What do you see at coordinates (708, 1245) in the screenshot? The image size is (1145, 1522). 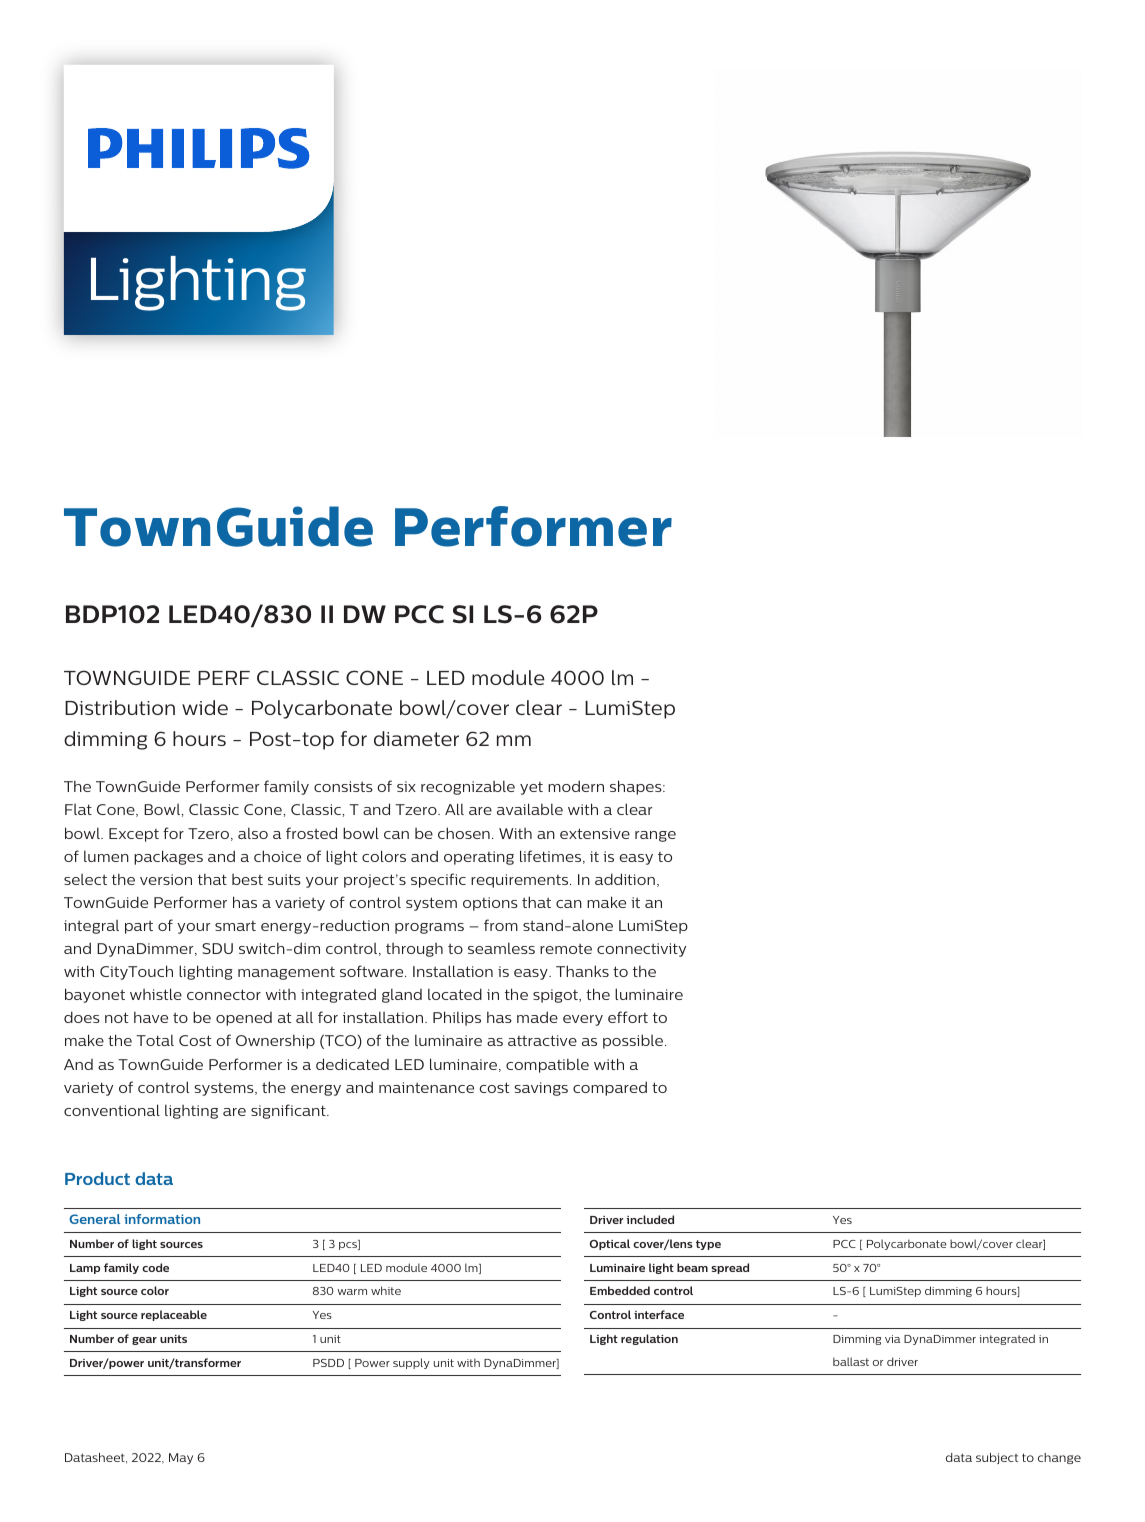 I see `type` at bounding box center [708, 1245].
